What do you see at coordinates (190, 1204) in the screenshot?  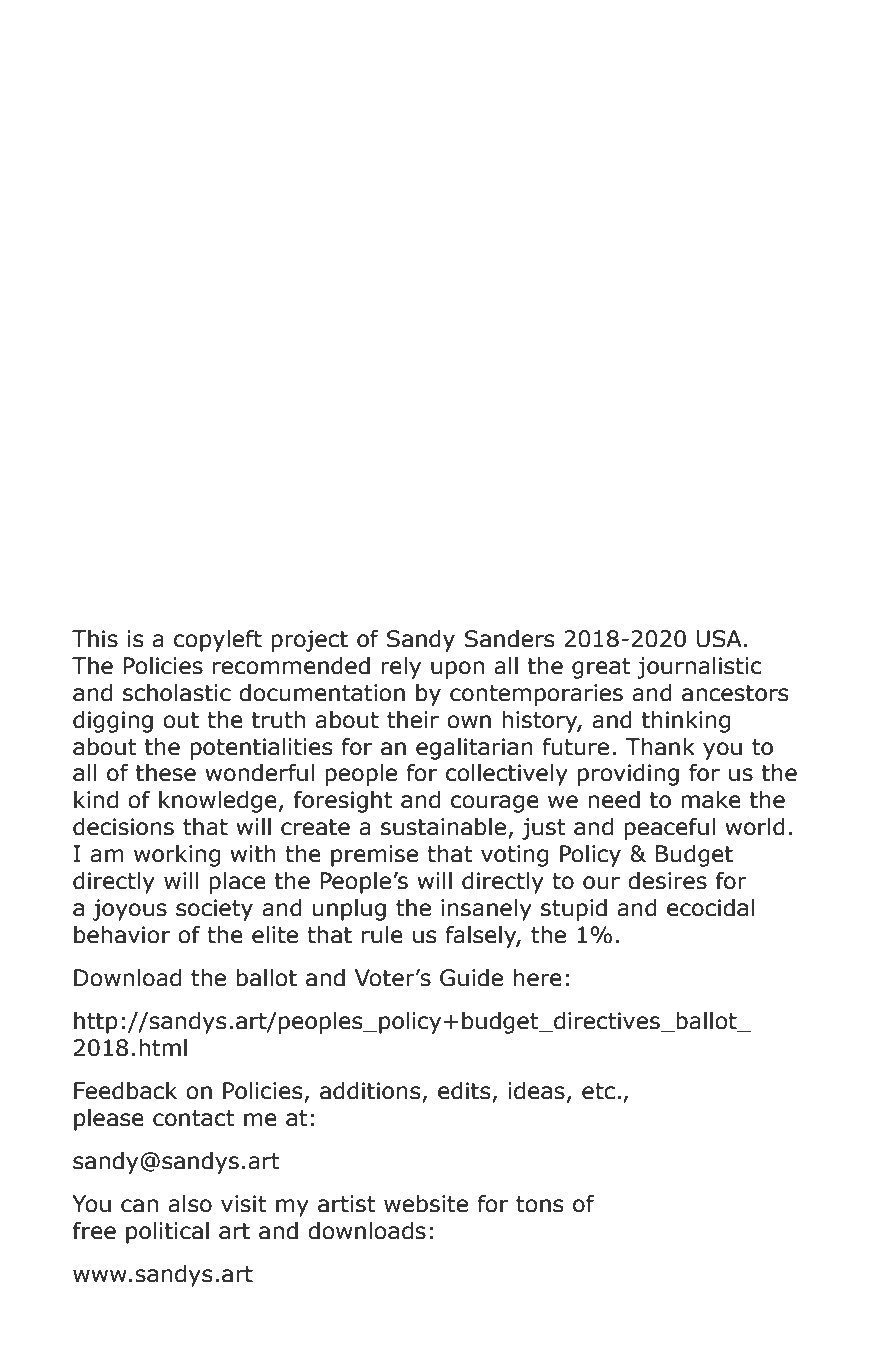 I see `also` at bounding box center [190, 1204].
